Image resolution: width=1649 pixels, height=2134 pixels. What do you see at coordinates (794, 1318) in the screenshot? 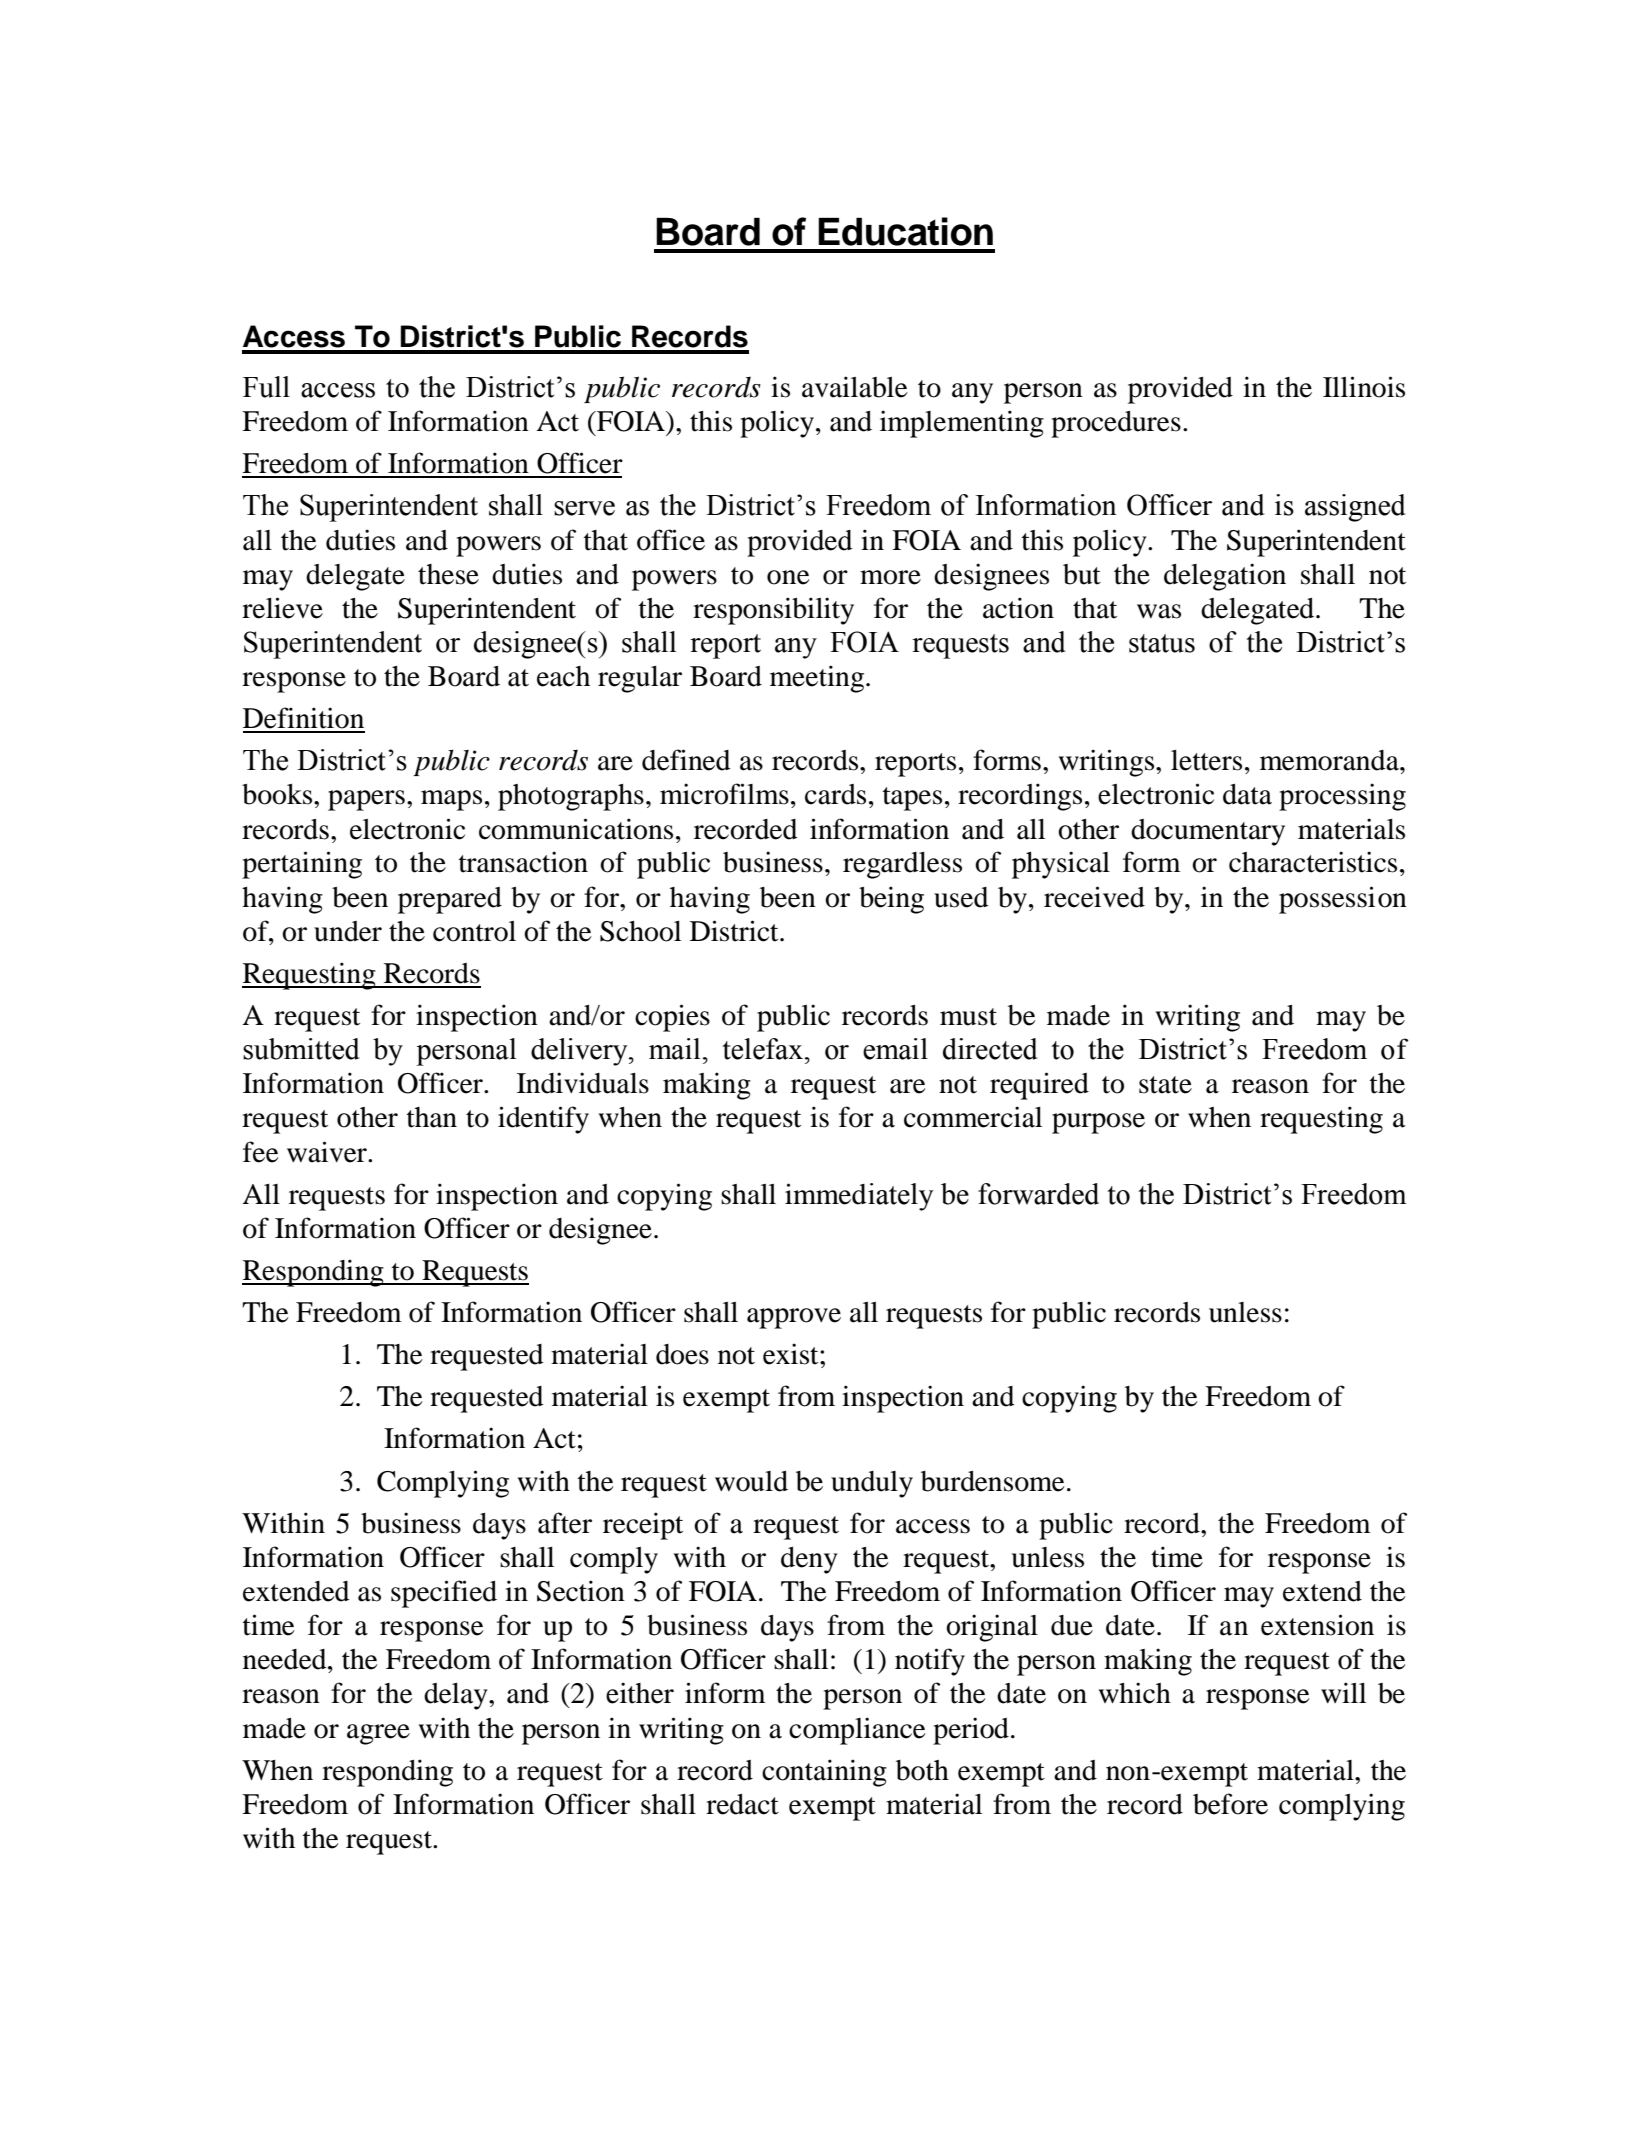
I see `approve` at bounding box center [794, 1318].
